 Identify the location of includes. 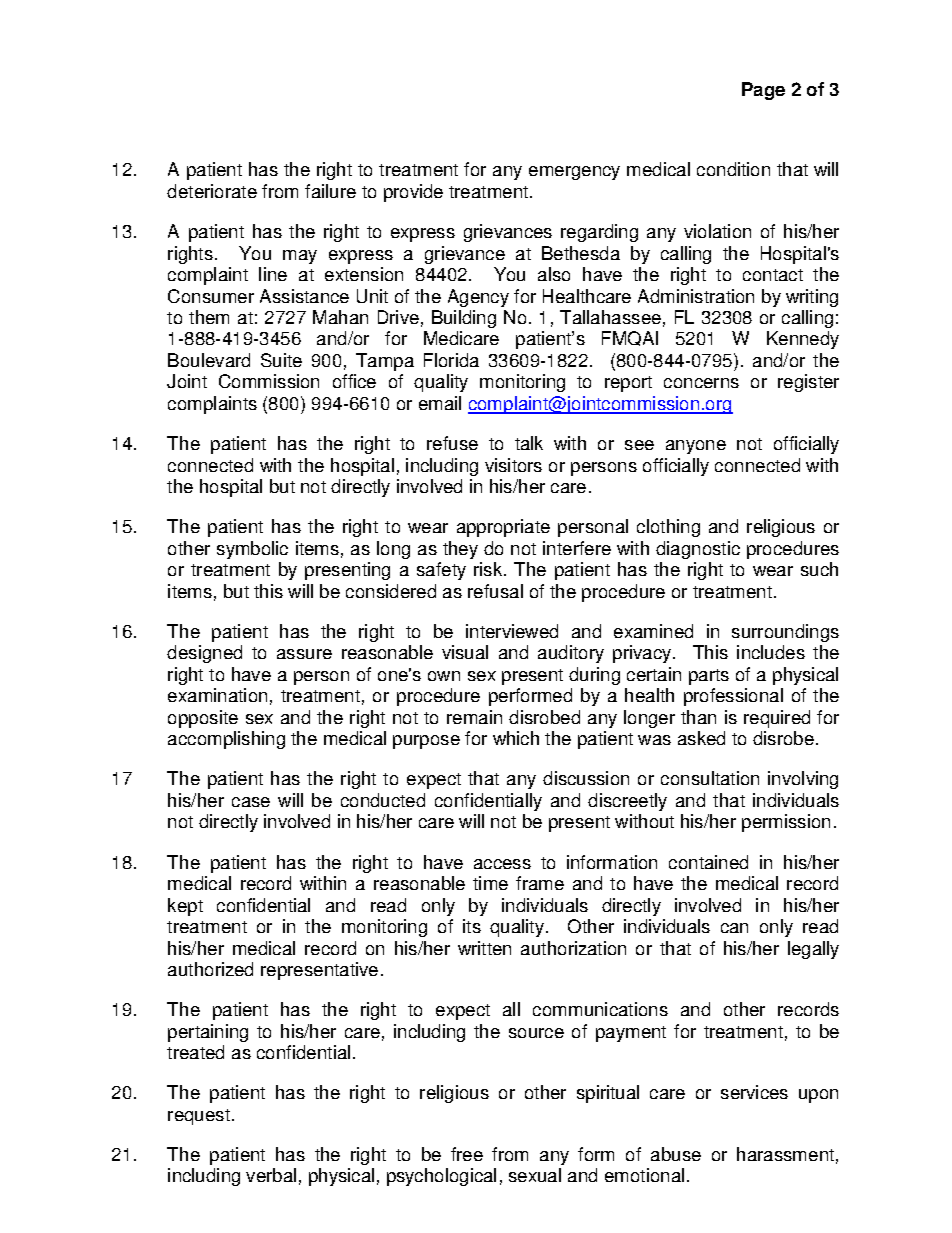
(771, 652).
